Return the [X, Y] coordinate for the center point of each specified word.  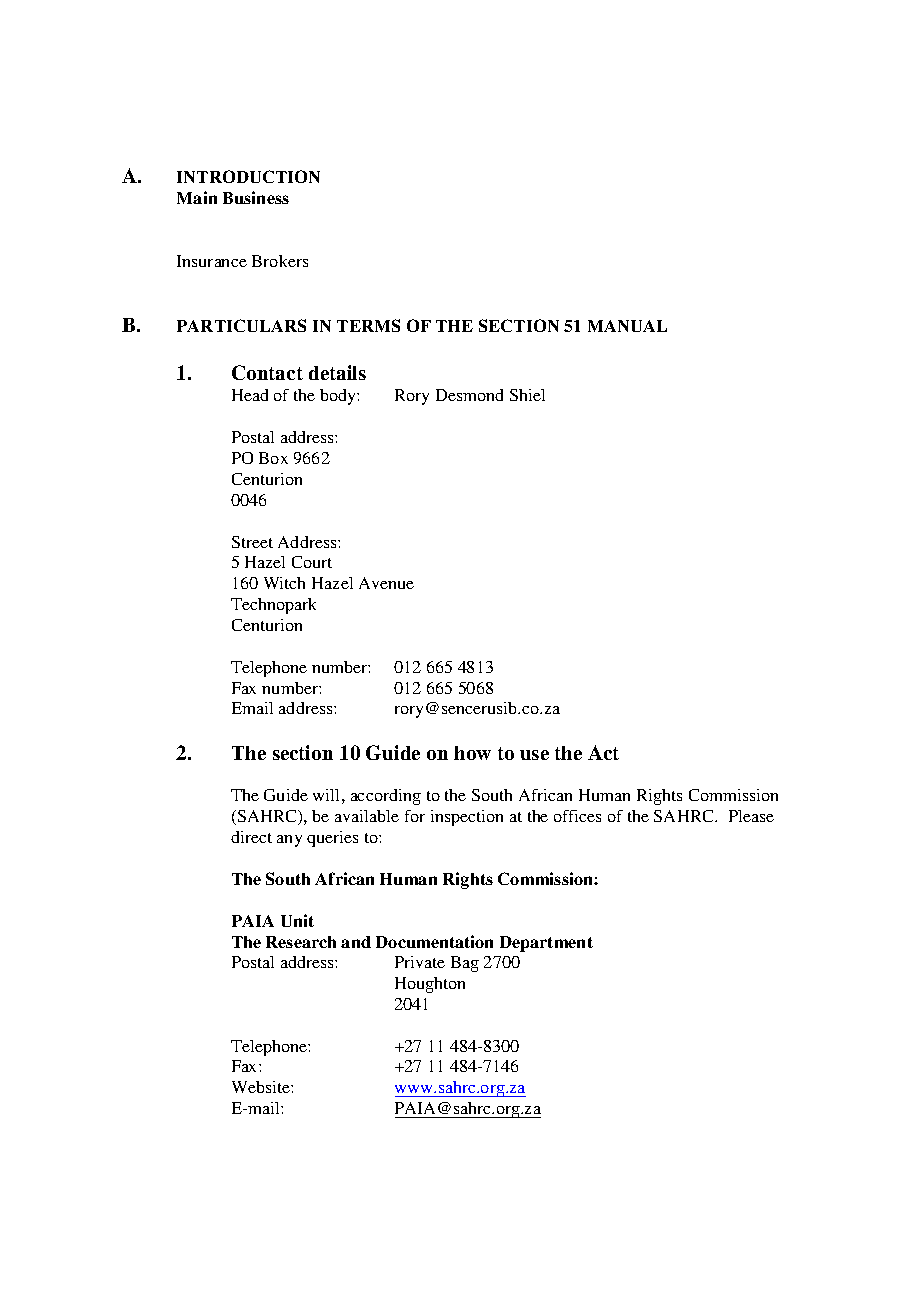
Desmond [469, 395]
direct [251, 837]
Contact [267, 372]
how [472, 753]
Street [252, 542]
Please [751, 816]
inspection [467, 818]
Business [256, 197]
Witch [284, 583]
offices [577, 816]
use [534, 755]
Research [301, 942]
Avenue [386, 583]
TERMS [368, 325]
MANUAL [627, 326]
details [337, 372]
